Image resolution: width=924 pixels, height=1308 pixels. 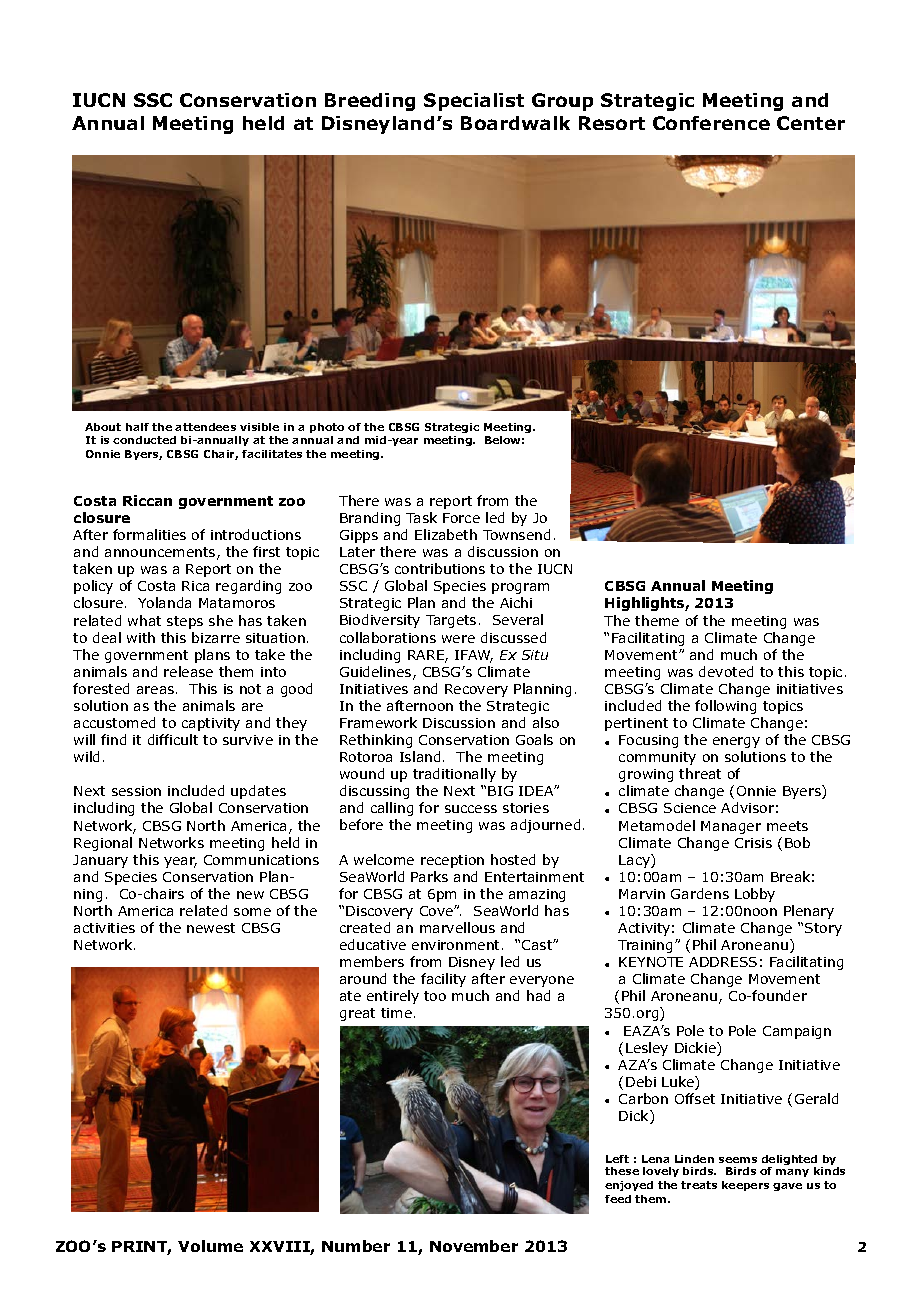 I want to click on Specialist, so click(x=474, y=102).
